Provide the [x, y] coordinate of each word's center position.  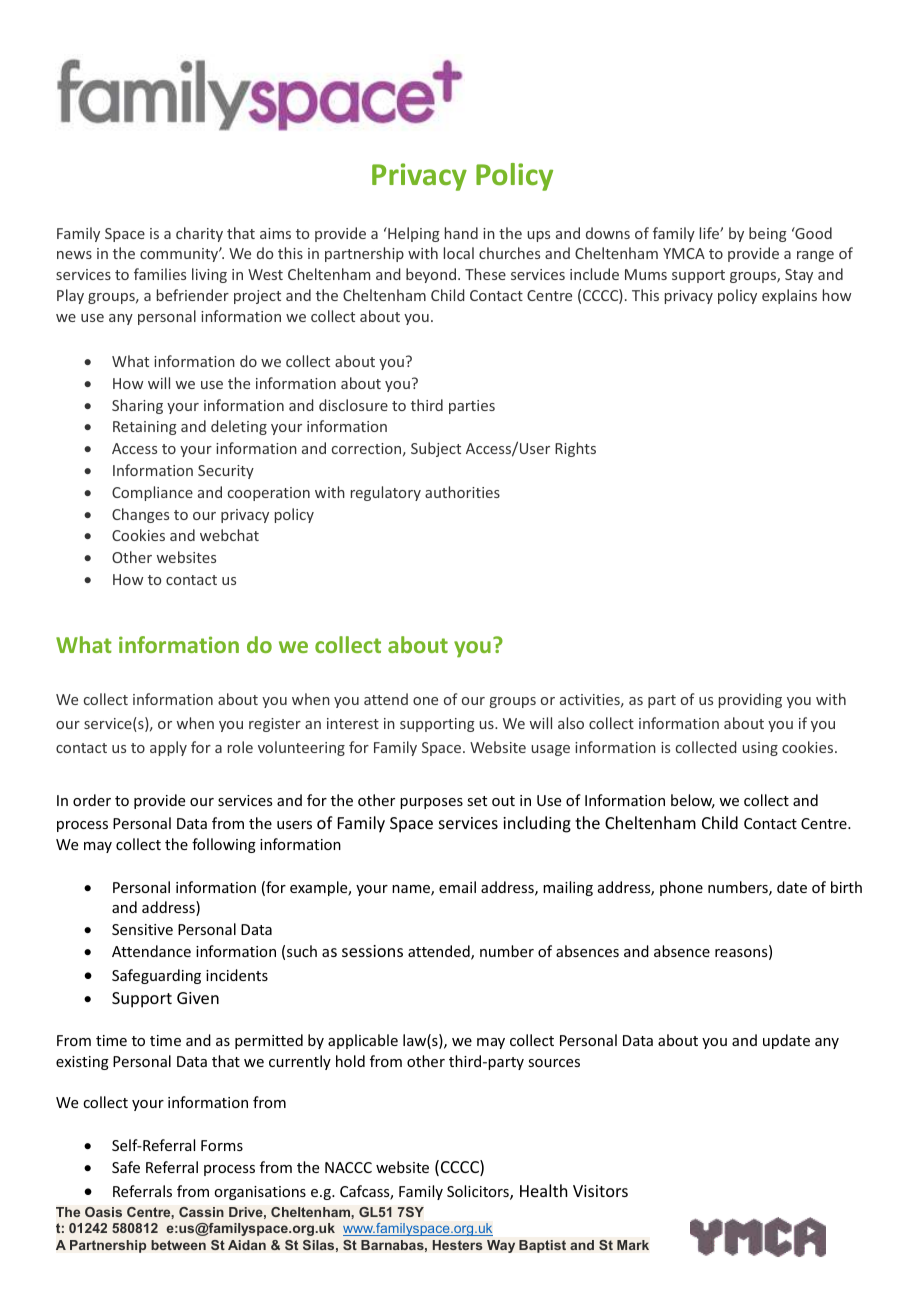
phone [681, 888]
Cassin [201, 1212]
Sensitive [142, 929]
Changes [140, 515]
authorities [462, 492]
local [459, 253]
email [457, 887]
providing [750, 700]
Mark [633, 1245]
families [160, 274]
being [768, 234]
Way [501, 1246]
